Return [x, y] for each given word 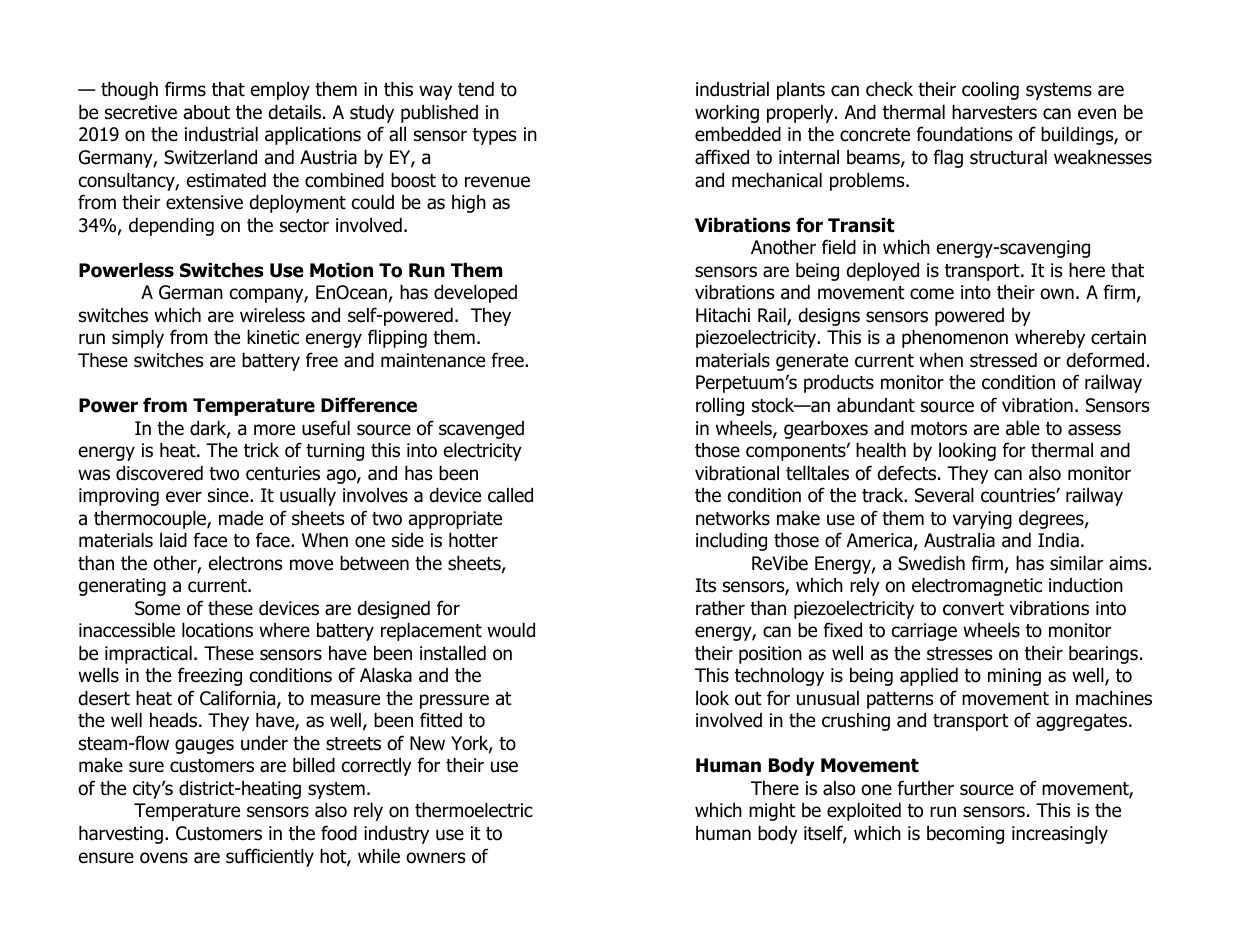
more [274, 430]
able [1023, 428]
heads [175, 720]
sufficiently [270, 857]
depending [171, 227]
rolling [720, 407]
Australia [959, 540]
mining [1014, 677]
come [932, 294]
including [731, 542]
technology [779, 677]
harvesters [994, 112]
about [207, 112]
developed [475, 294]
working [727, 114]
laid [173, 540]
